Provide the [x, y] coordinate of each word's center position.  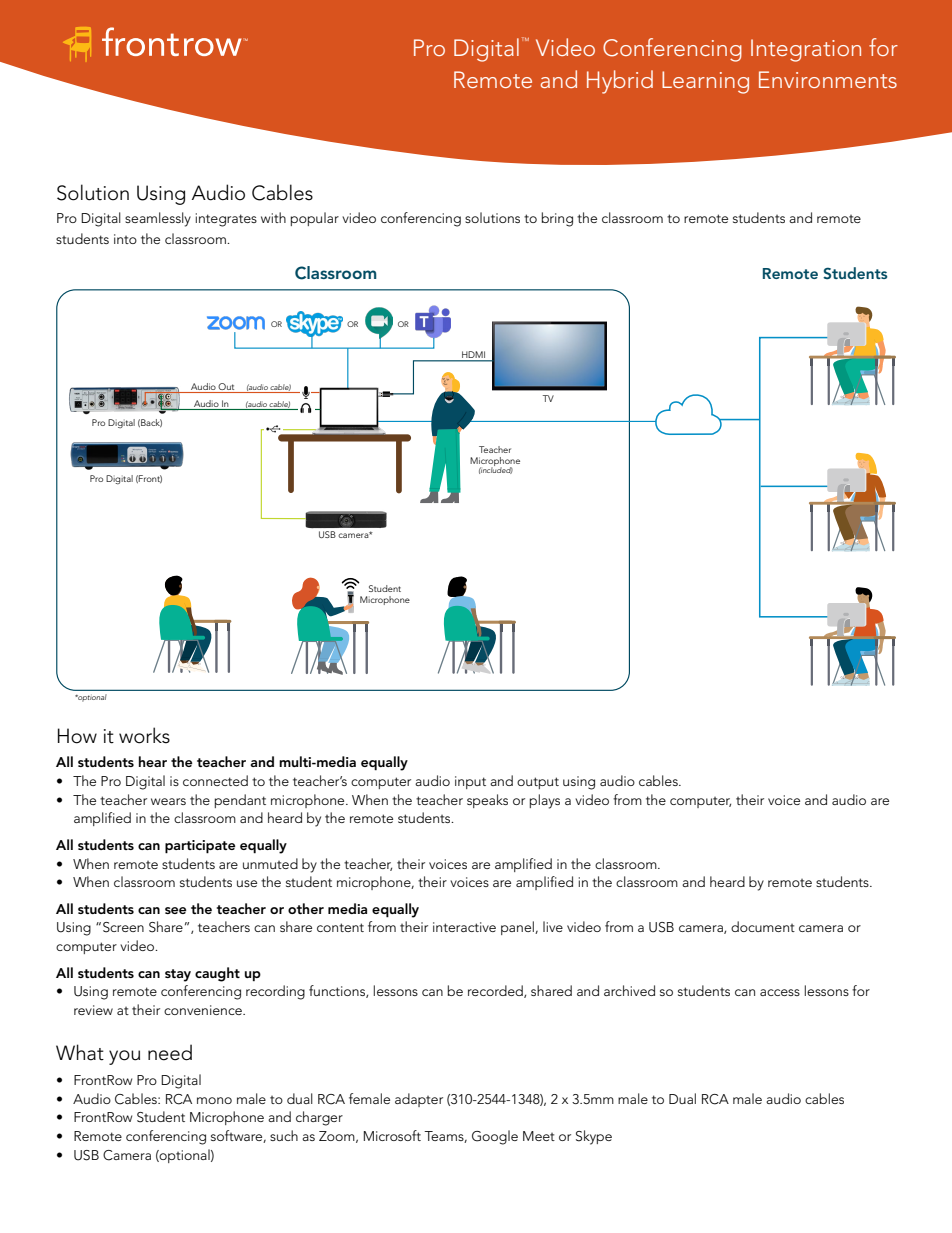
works [144, 735]
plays [545, 801]
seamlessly [158, 219]
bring [557, 219]
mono [214, 1100]
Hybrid [620, 82]
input [470, 782]
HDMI [473, 354]
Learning [705, 82]
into [125, 239]
